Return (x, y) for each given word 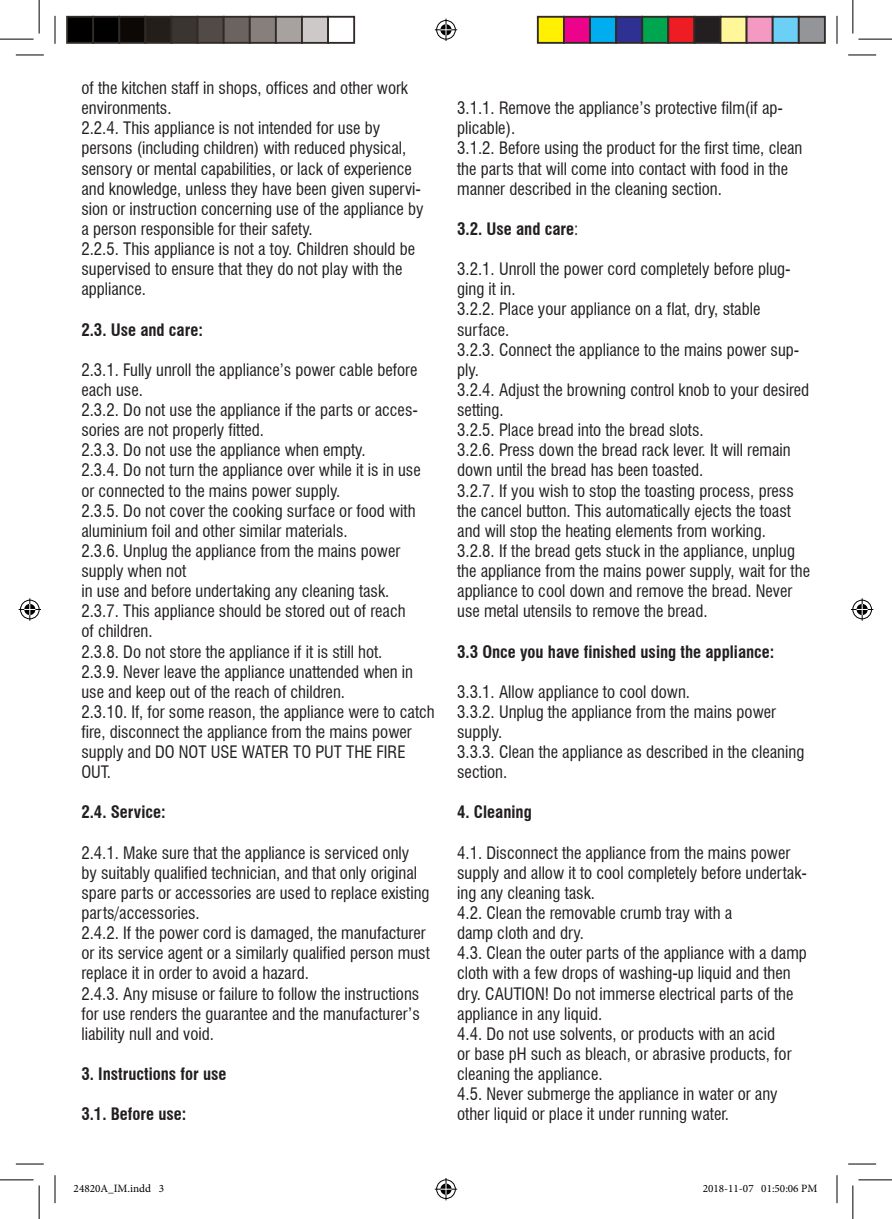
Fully (138, 371)
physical (377, 149)
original (393, 874)
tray (677, 914)
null (140, 1033)
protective (686, 109)
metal (501, 610)
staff (185, 87)
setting (479, 411)
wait (752, 570)
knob (694, 389)
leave (180, 671)
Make (140, 852)
